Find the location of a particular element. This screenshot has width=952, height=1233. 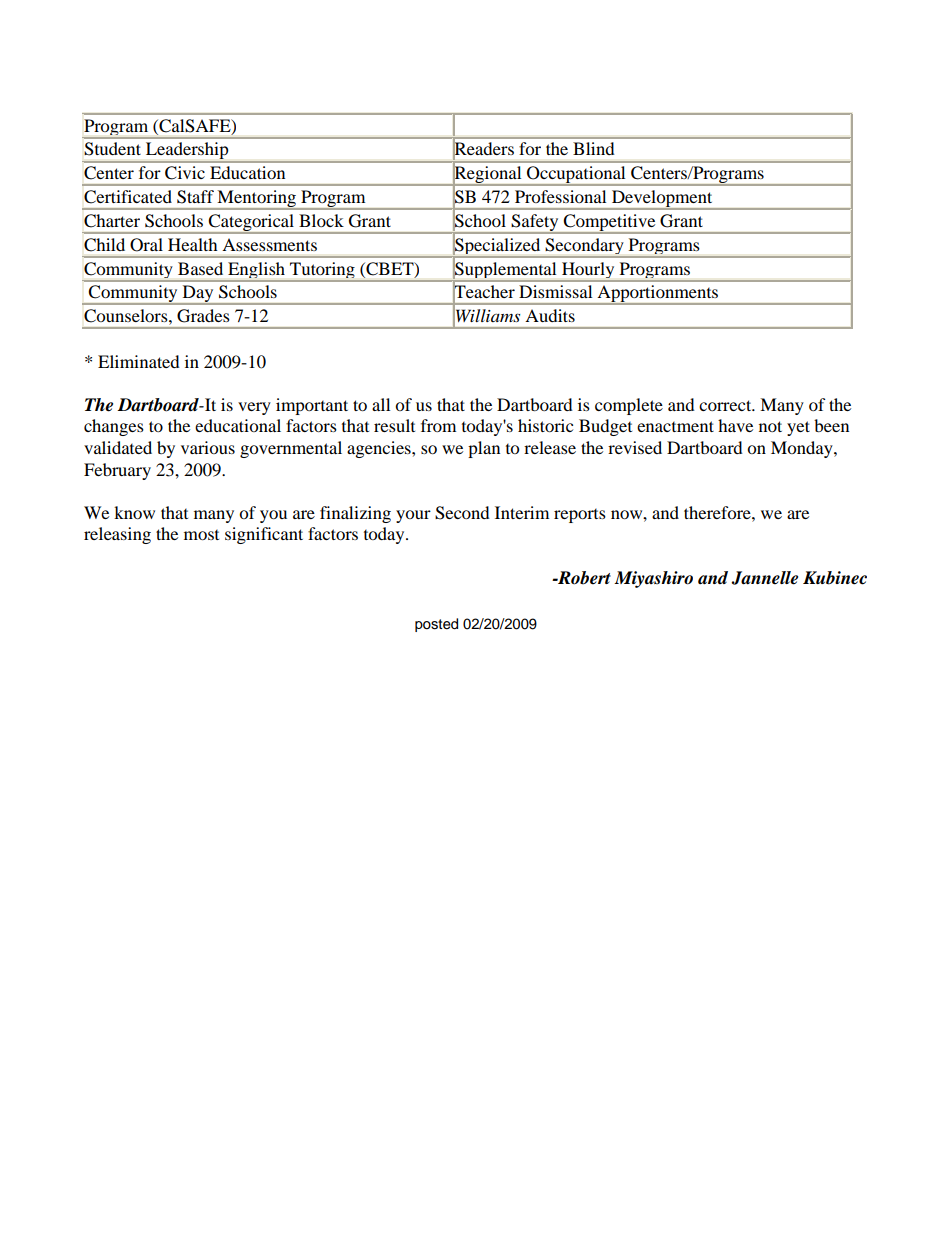

Interim is located at coordinates (522, 512).
